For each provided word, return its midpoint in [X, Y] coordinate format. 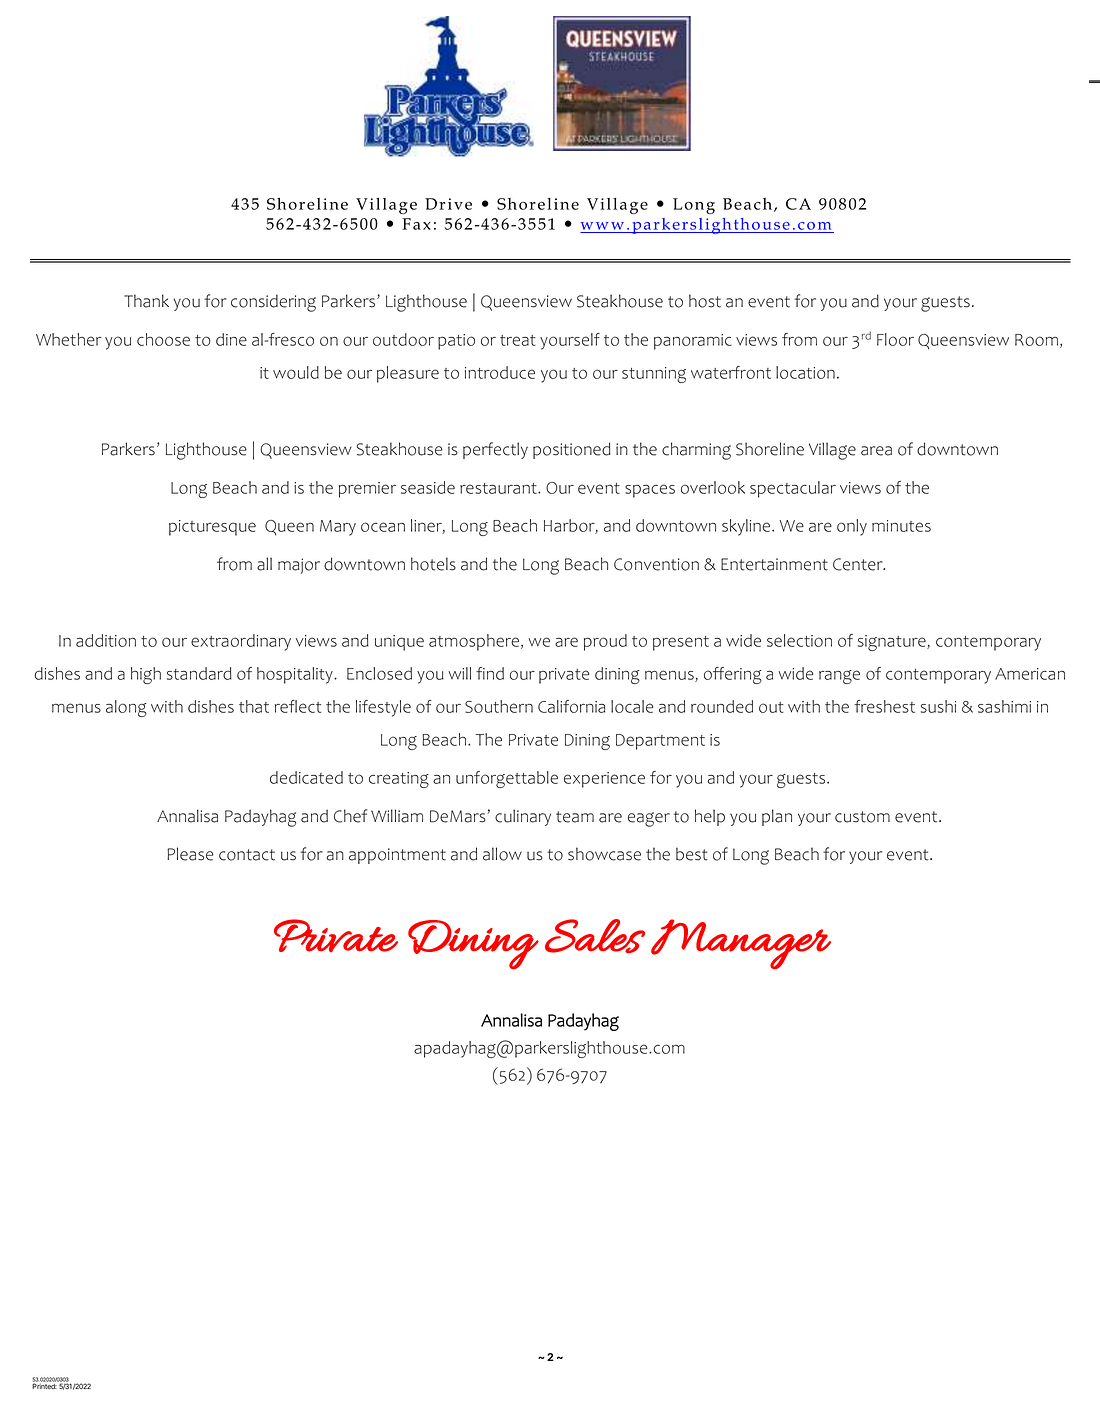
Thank [146, 301]
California [571, 706]
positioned [572, 450]
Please [190, 854]
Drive [448, 204]
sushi [938, 706]
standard [199, 673]
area [876, 451]
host [705, 301]
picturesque [212, 528]
